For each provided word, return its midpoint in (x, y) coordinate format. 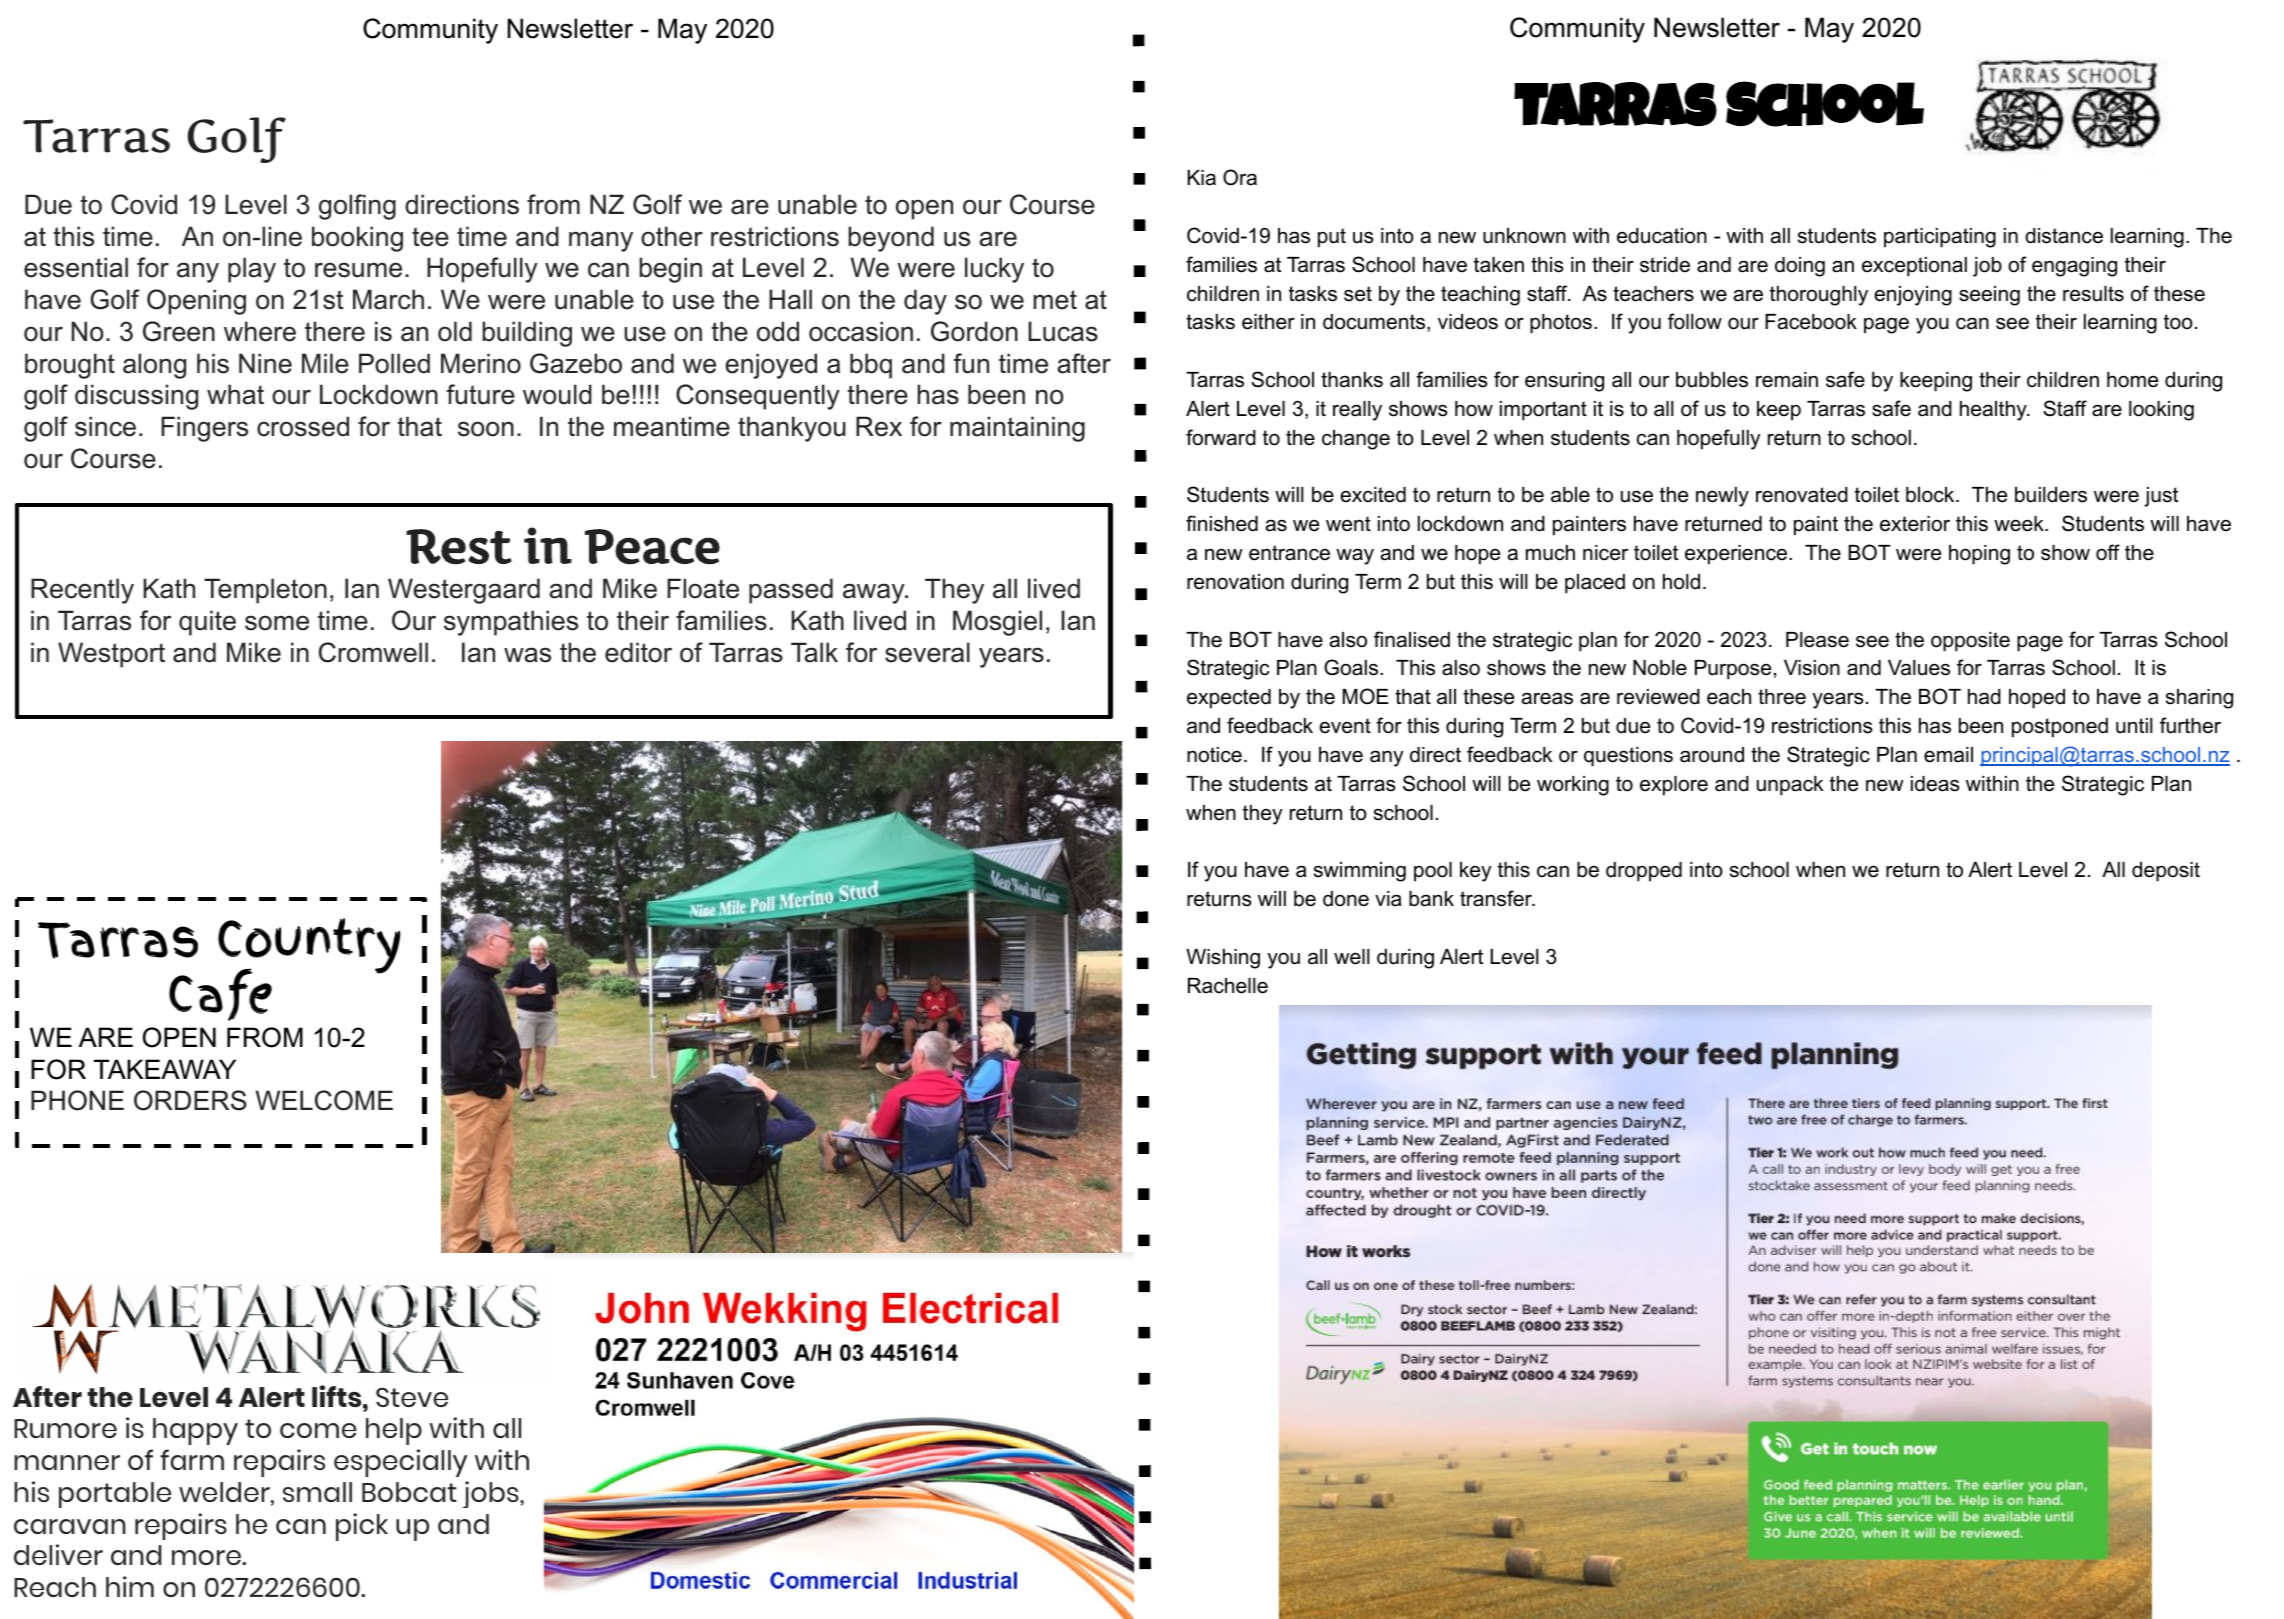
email (1948, 755)
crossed (303, 426)
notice (1214, 755)
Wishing (1223, 959)
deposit (2166, 872)
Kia (1201, 178)
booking (357, 239)
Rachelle (1228, 986)
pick (362, 1527)
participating (1940, 238)
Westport (111, 655)
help (394, 1431)
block (1931, 495)
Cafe (220, 995)
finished (1222, 523)
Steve (412, 1397)
